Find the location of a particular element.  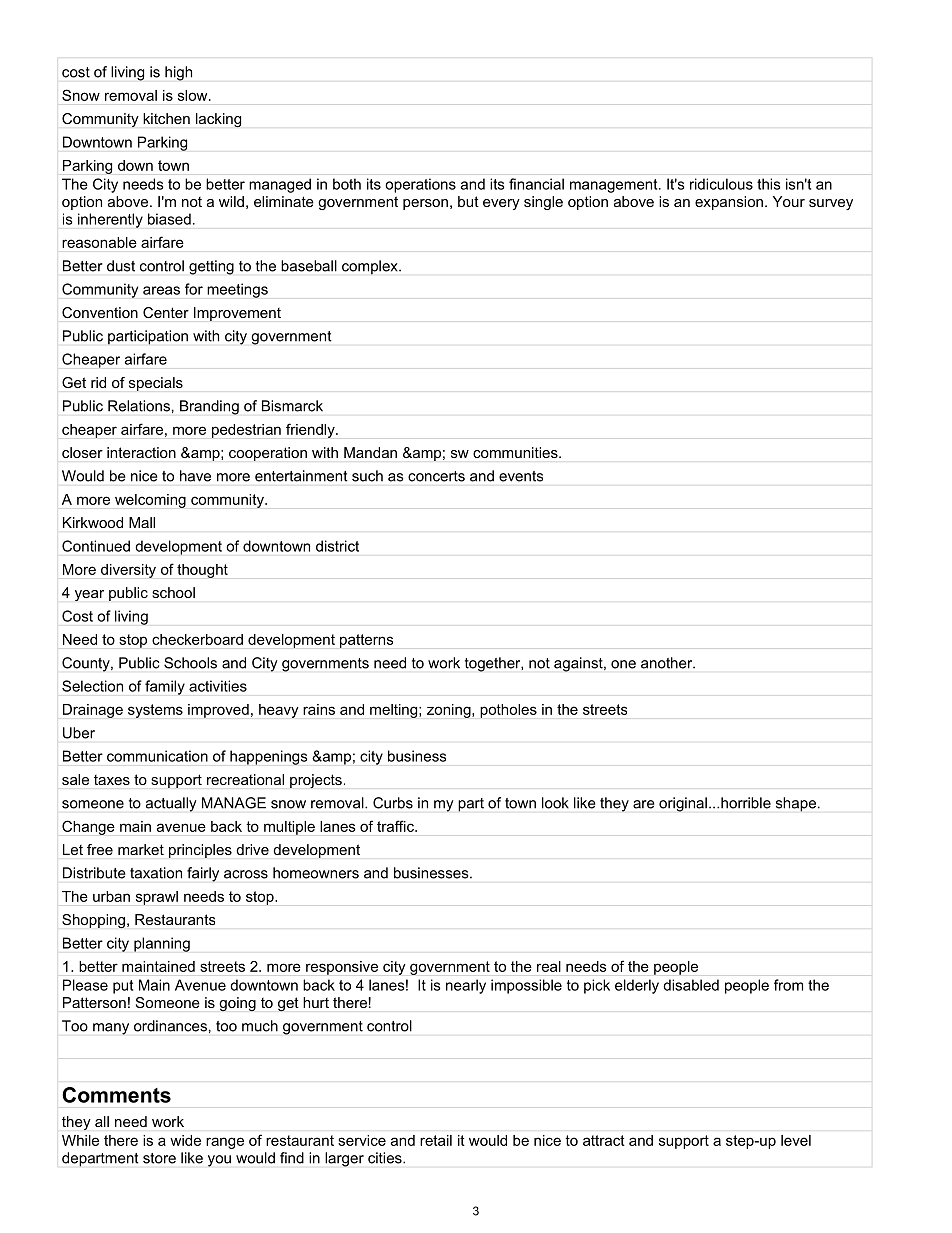

another is located at coordinates (668, 663).
